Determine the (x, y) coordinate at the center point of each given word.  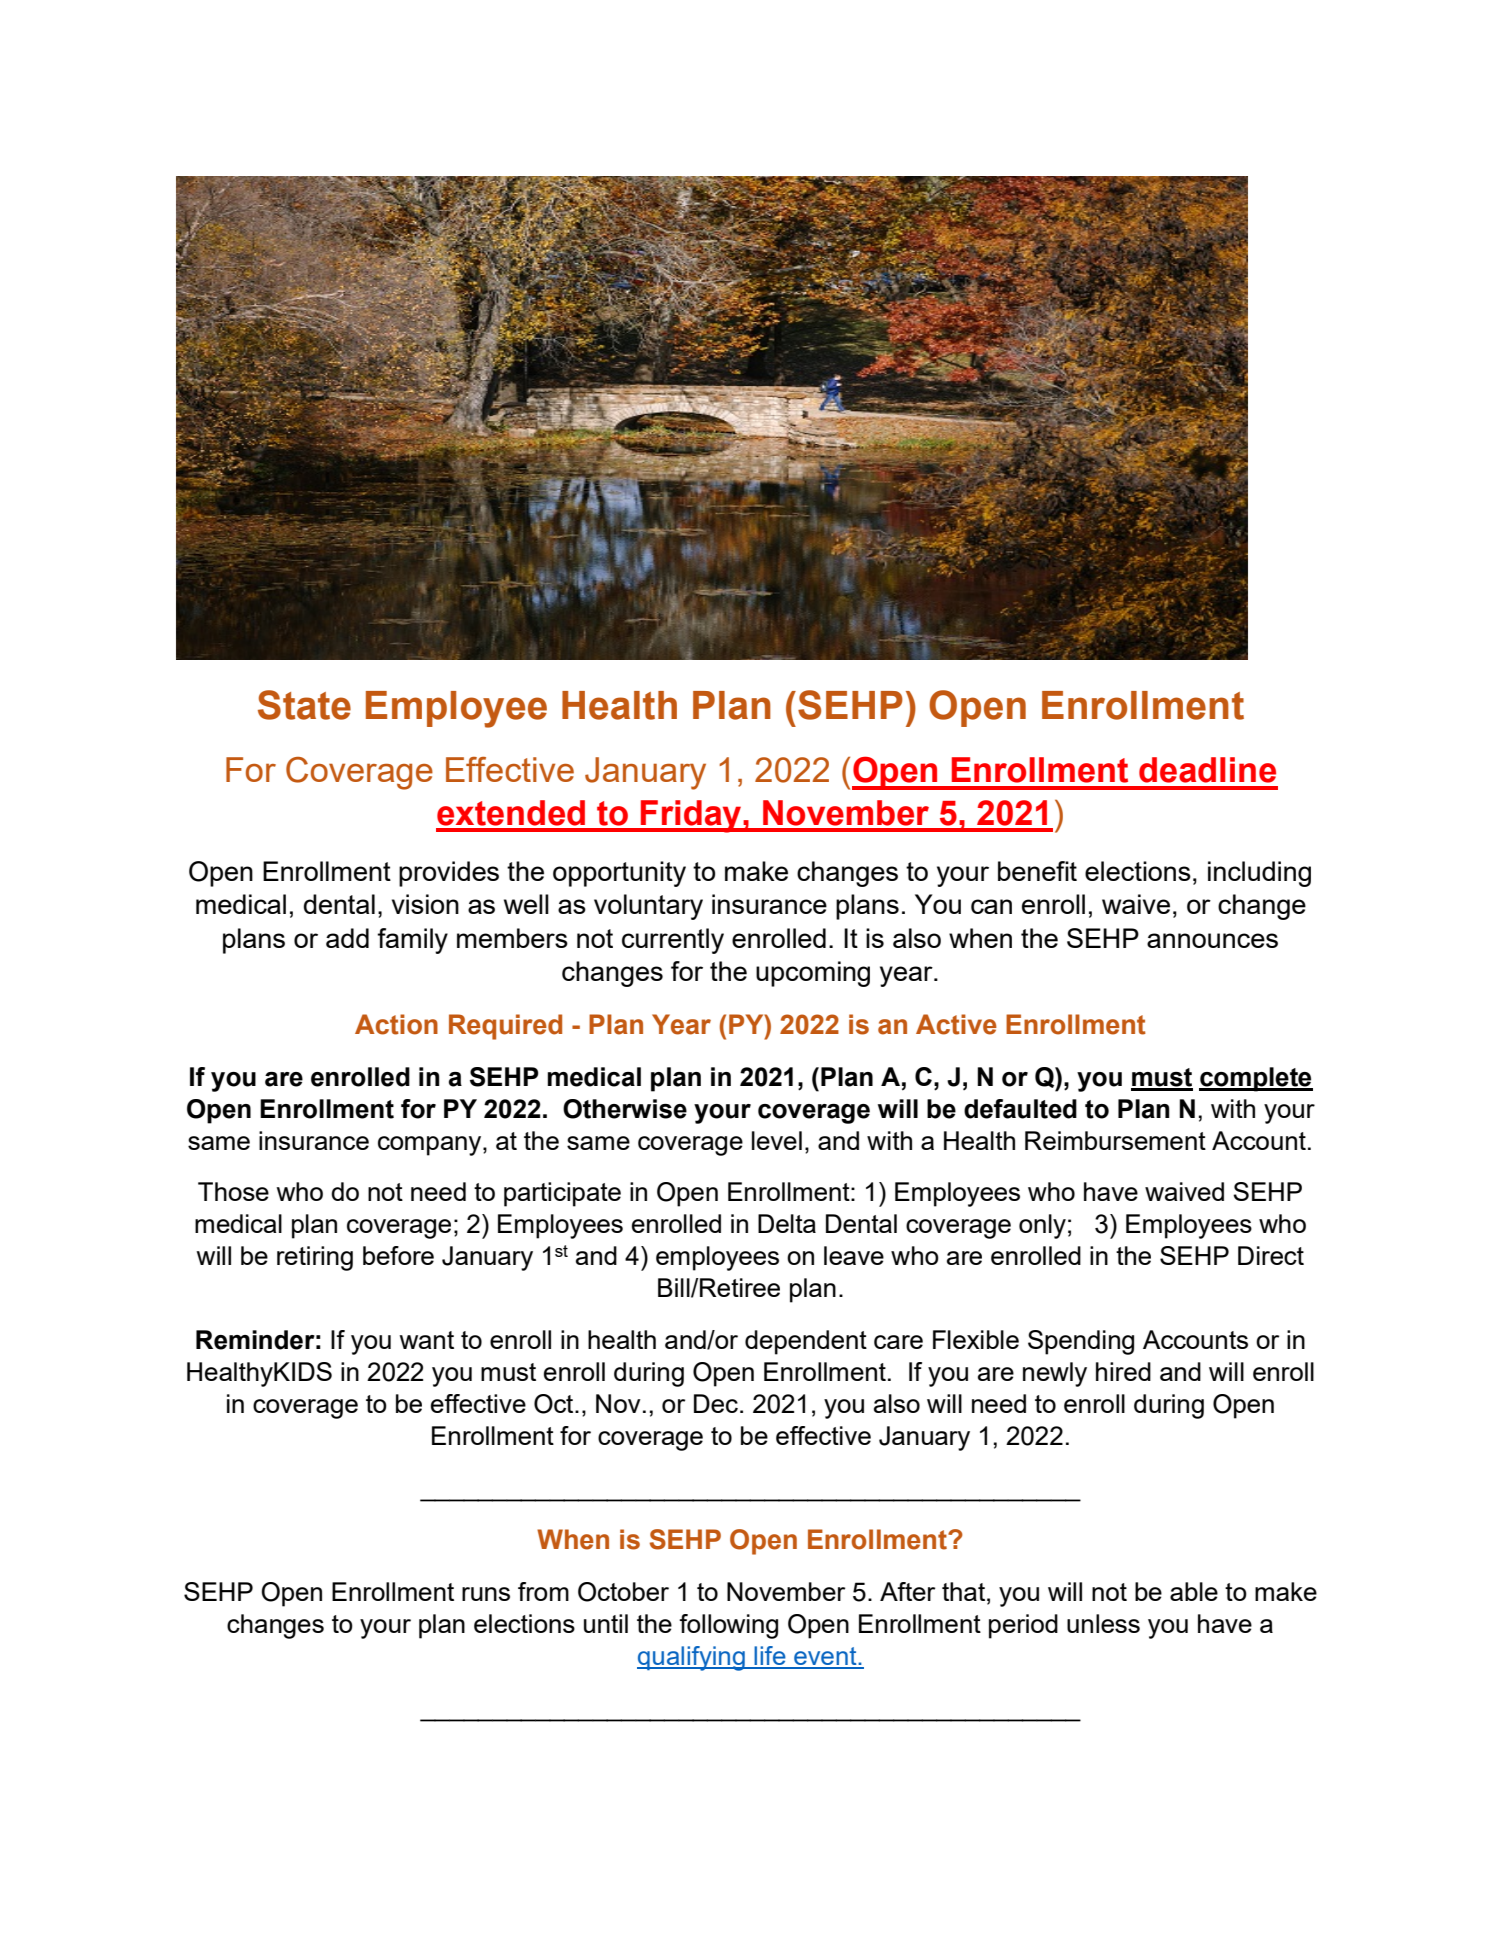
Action (396, 1024)
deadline (1207, 770)
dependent (806, 1342)
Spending (1081, 1342)
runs (486, 1594)
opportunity (619, 874)
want (427, 1340)
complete (1256, 1079)
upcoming (813, 974)
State (304, 705)
